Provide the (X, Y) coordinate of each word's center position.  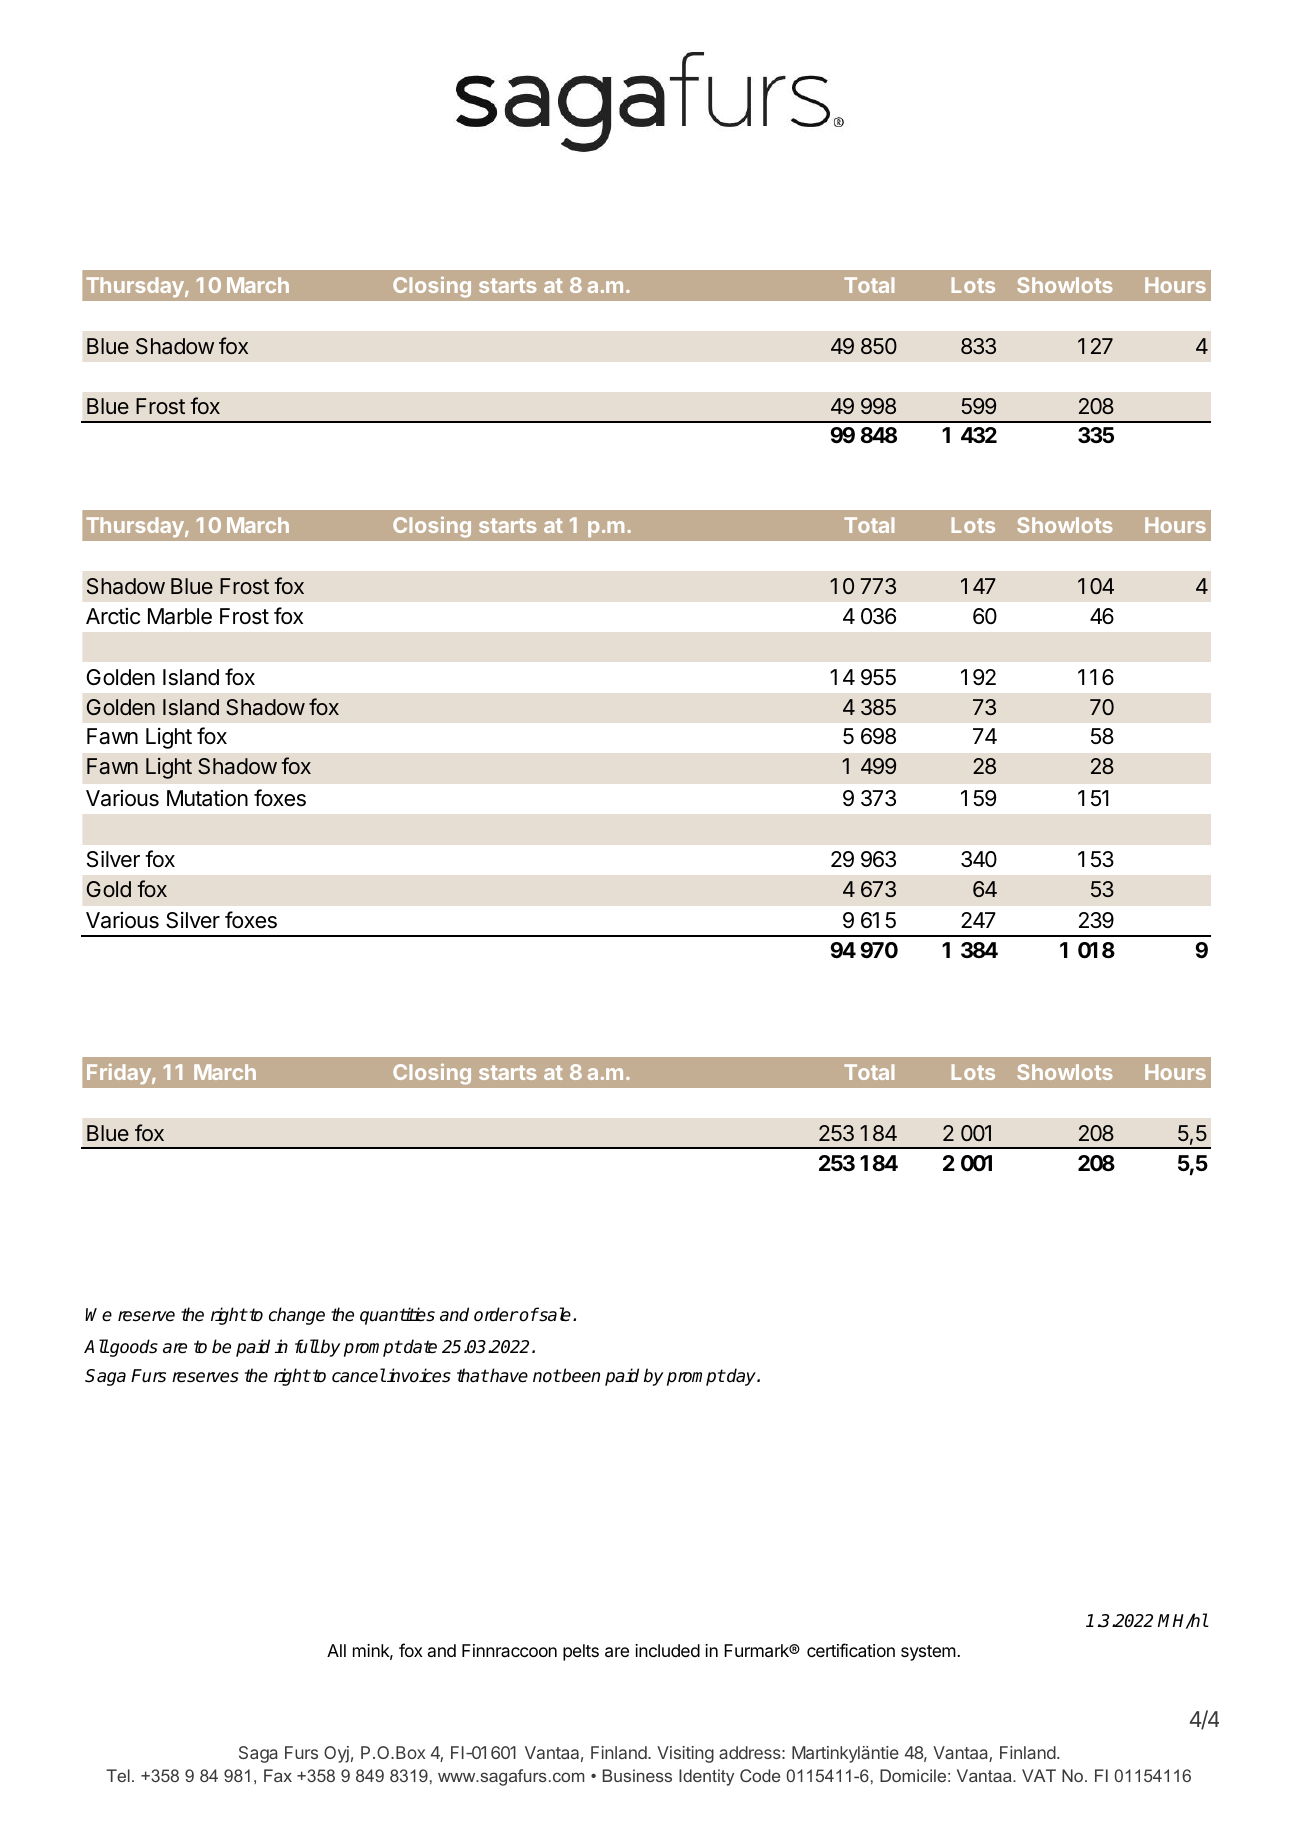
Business (637, 1775)
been (580, 1375)
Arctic (113, 616)
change (297, 1316)
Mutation (207, 798)
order (496, 1314)
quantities (397, 1316)
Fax (278, 1775)
